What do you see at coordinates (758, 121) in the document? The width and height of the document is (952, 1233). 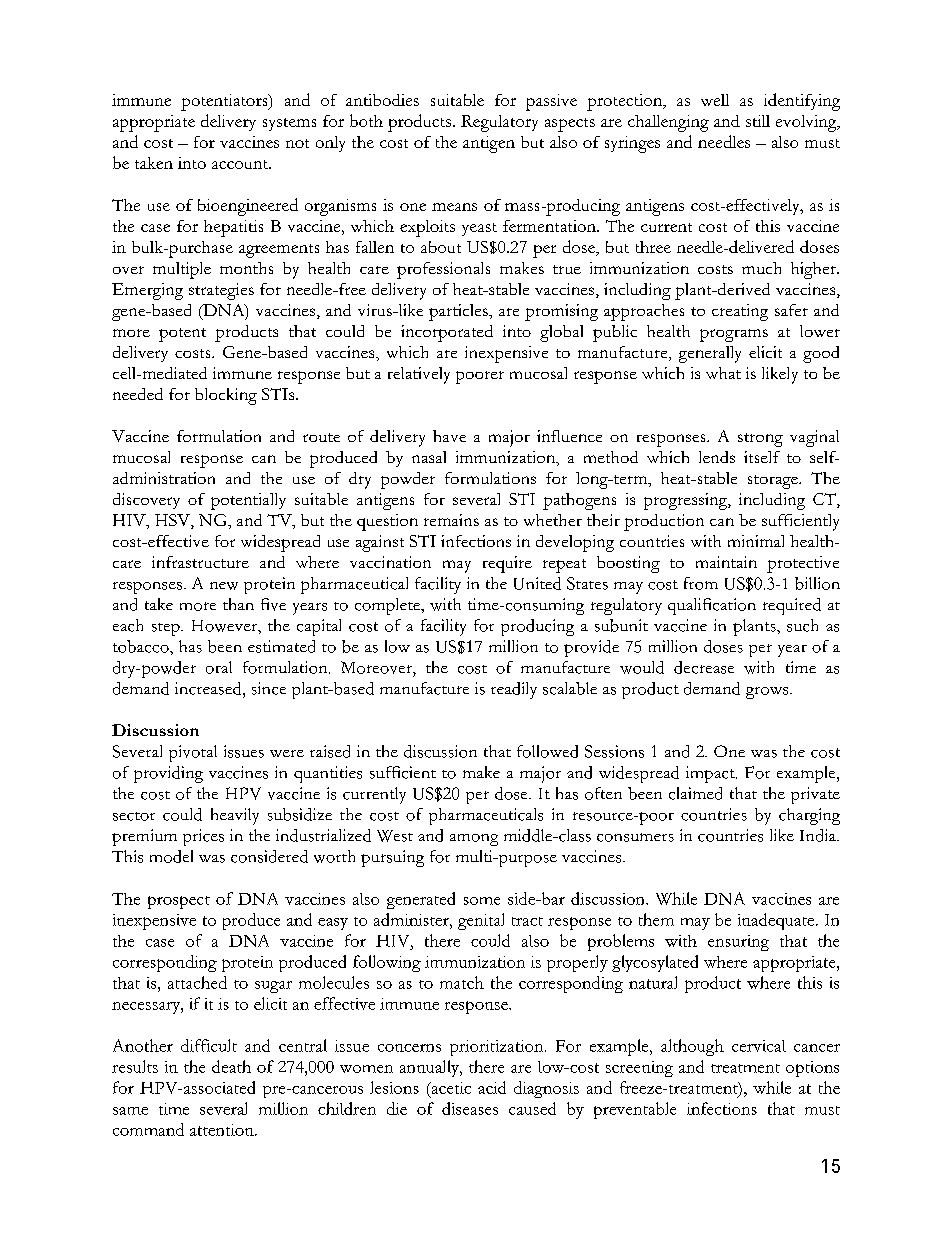 I see `still` at bounding box center [758, 121].
